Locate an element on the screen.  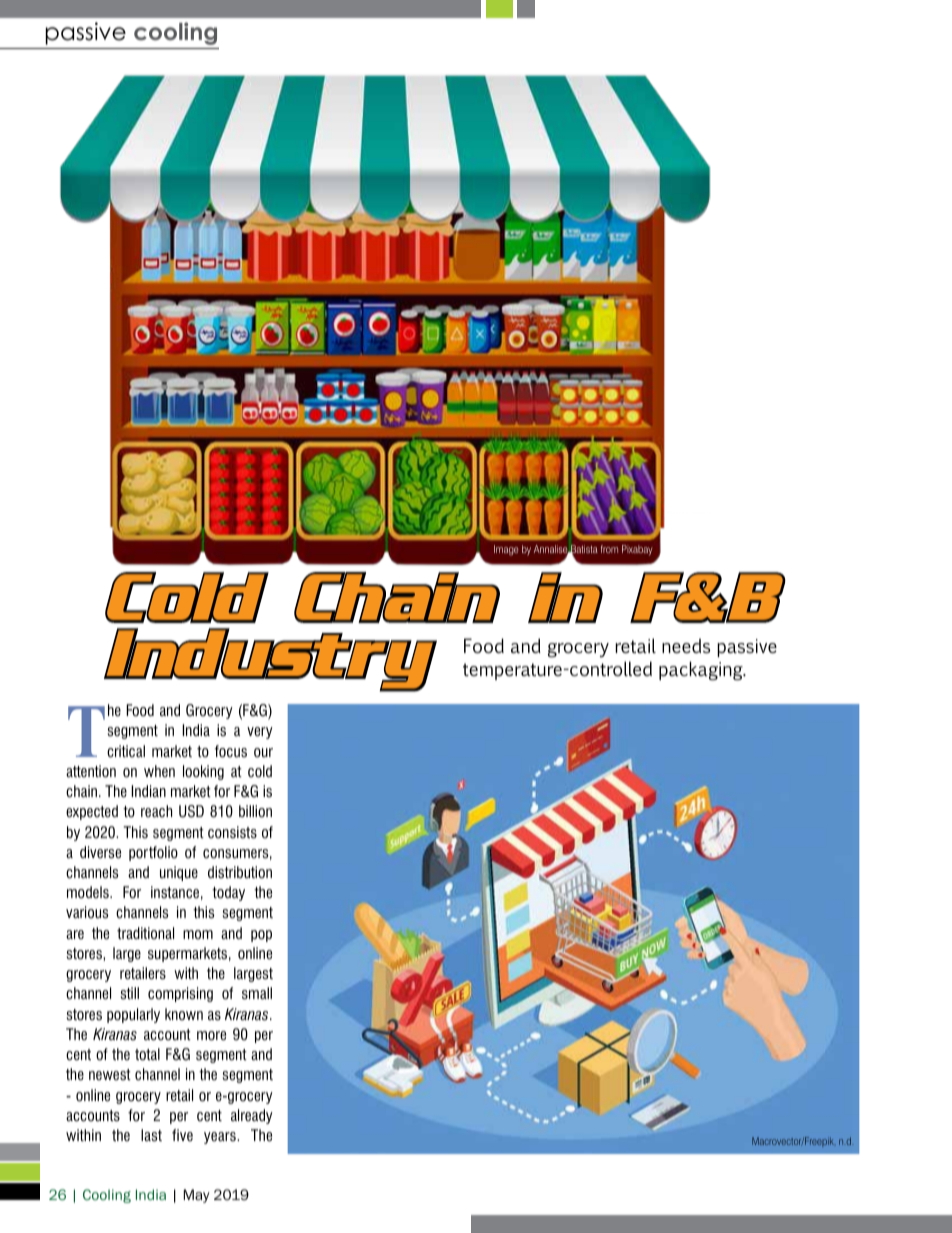
years is located at coordinates (221, 1138).
